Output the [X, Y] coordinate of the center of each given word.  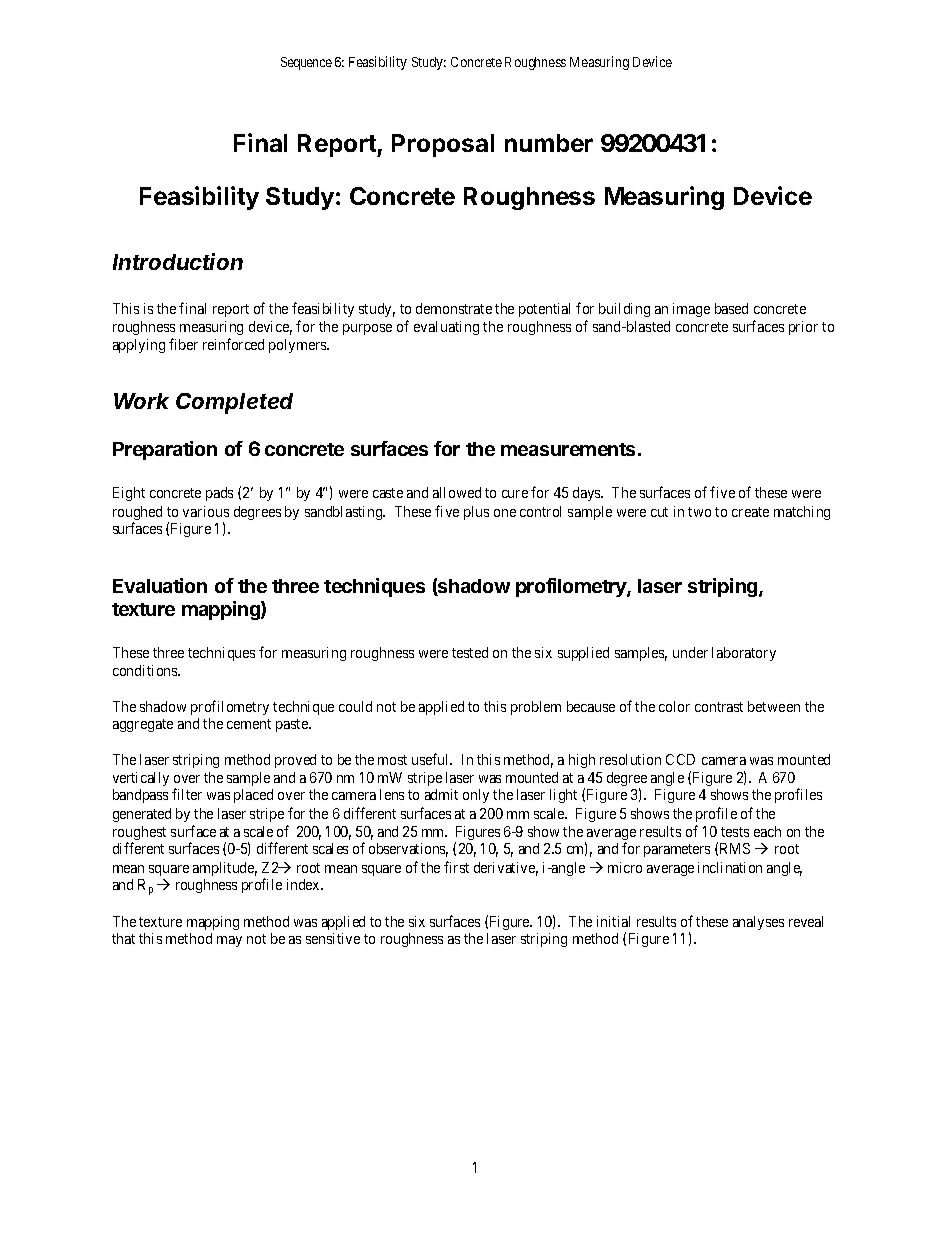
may [229, 941]
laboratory [744, 654]
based [731, 308]
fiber [183, 344]
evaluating [446, 328]
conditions [146, 670]
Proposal [443, 145]
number [549, 143]
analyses [758, 923]
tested [470, 652]
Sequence [306, 63]
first [456, 867]
